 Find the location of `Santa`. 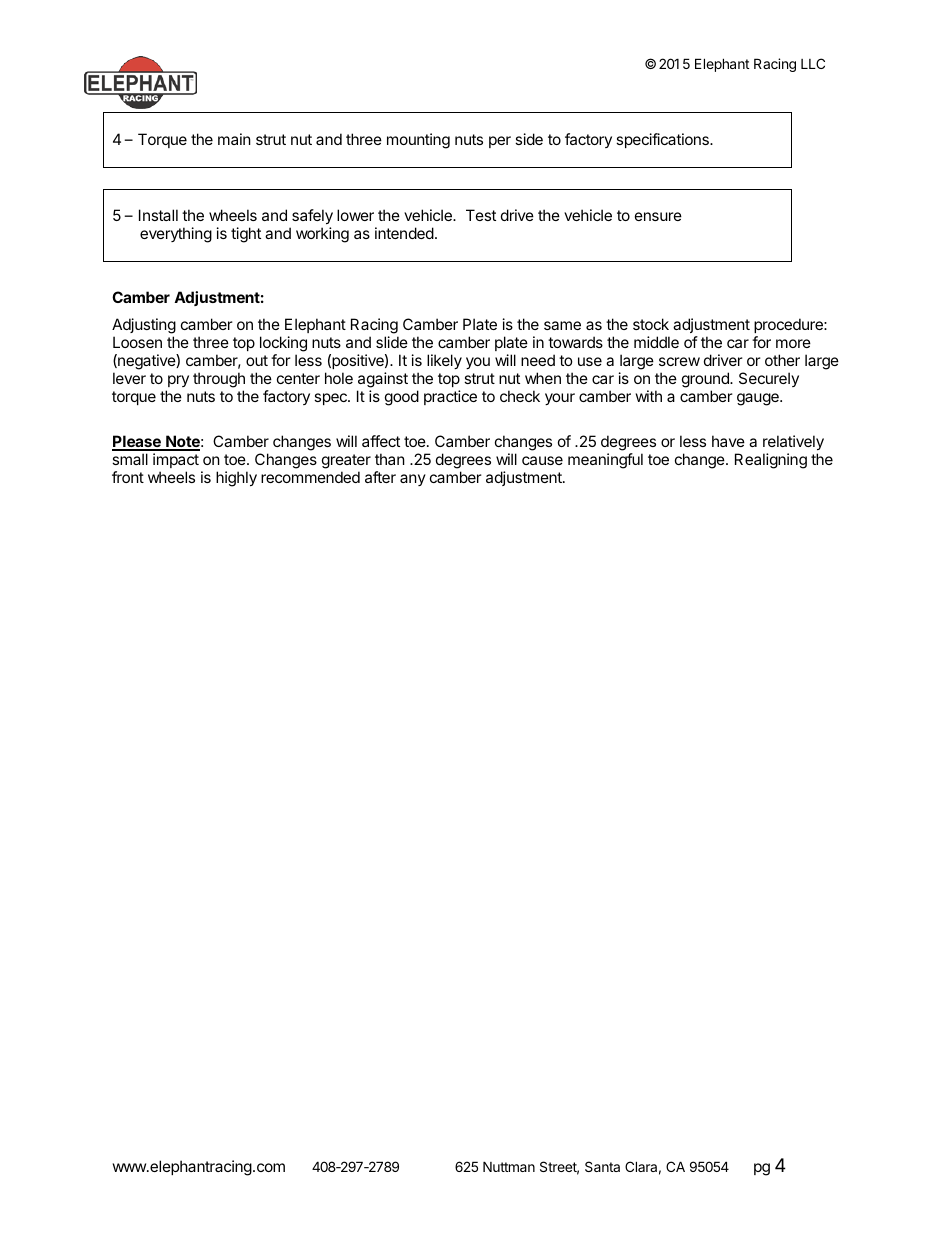

Santa is located at coordinates (602, 1166).
